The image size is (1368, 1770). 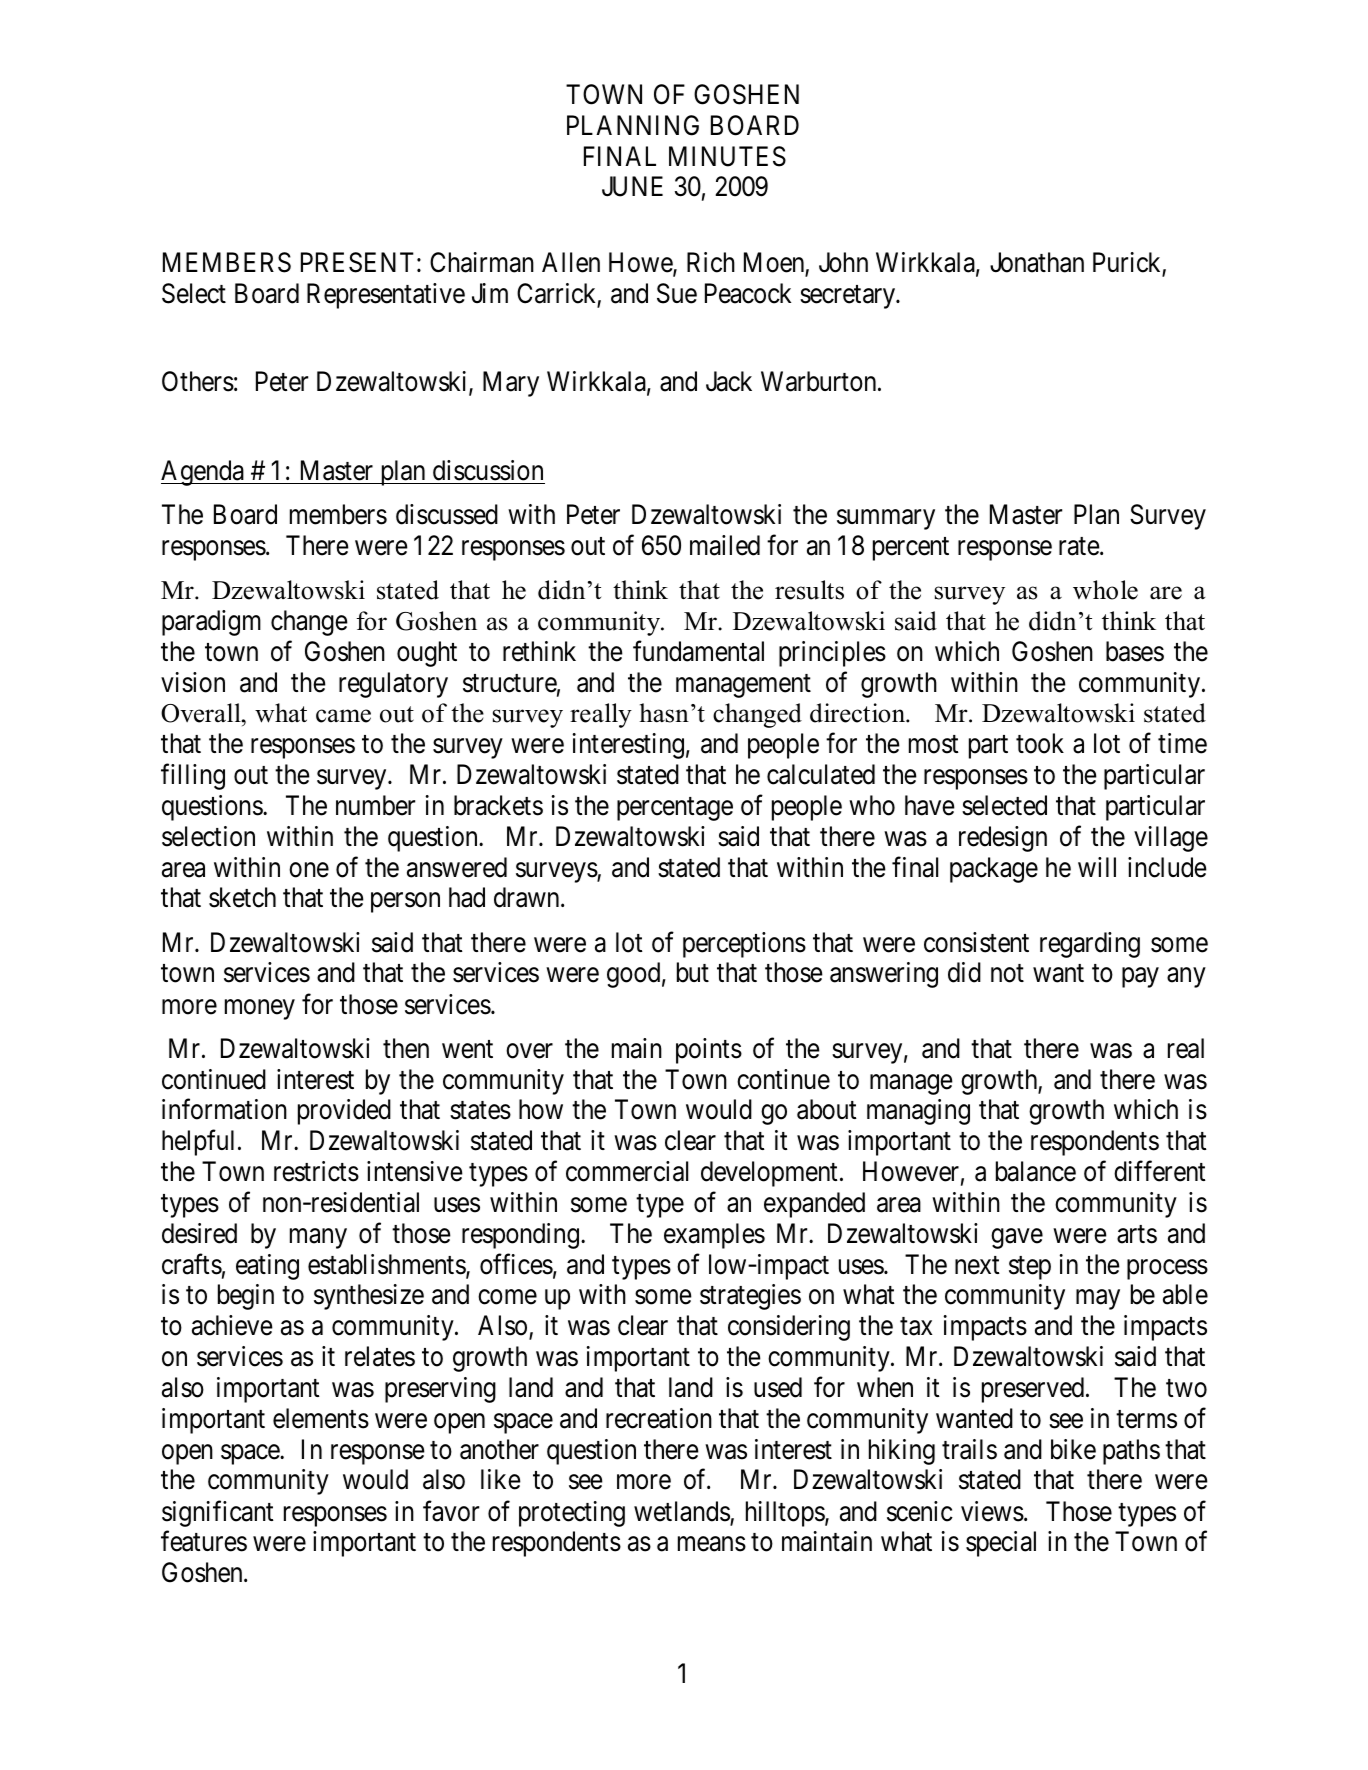 What do you see at coordinates (632, 187) in the screenshot?
I see `JUNE` at bounding box center [632, 187].
